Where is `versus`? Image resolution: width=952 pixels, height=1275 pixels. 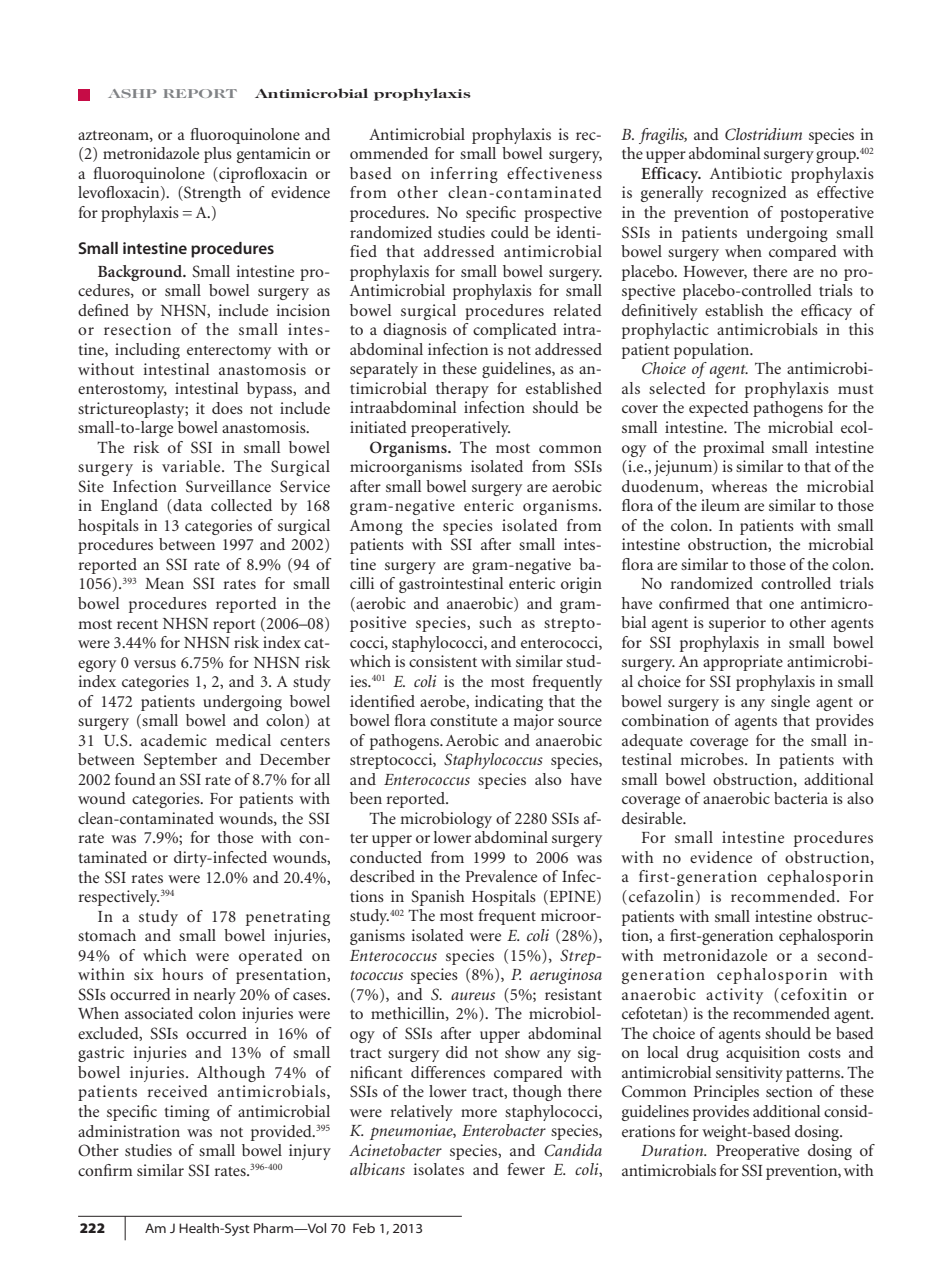
versus is located at coordinates (155, 664).
